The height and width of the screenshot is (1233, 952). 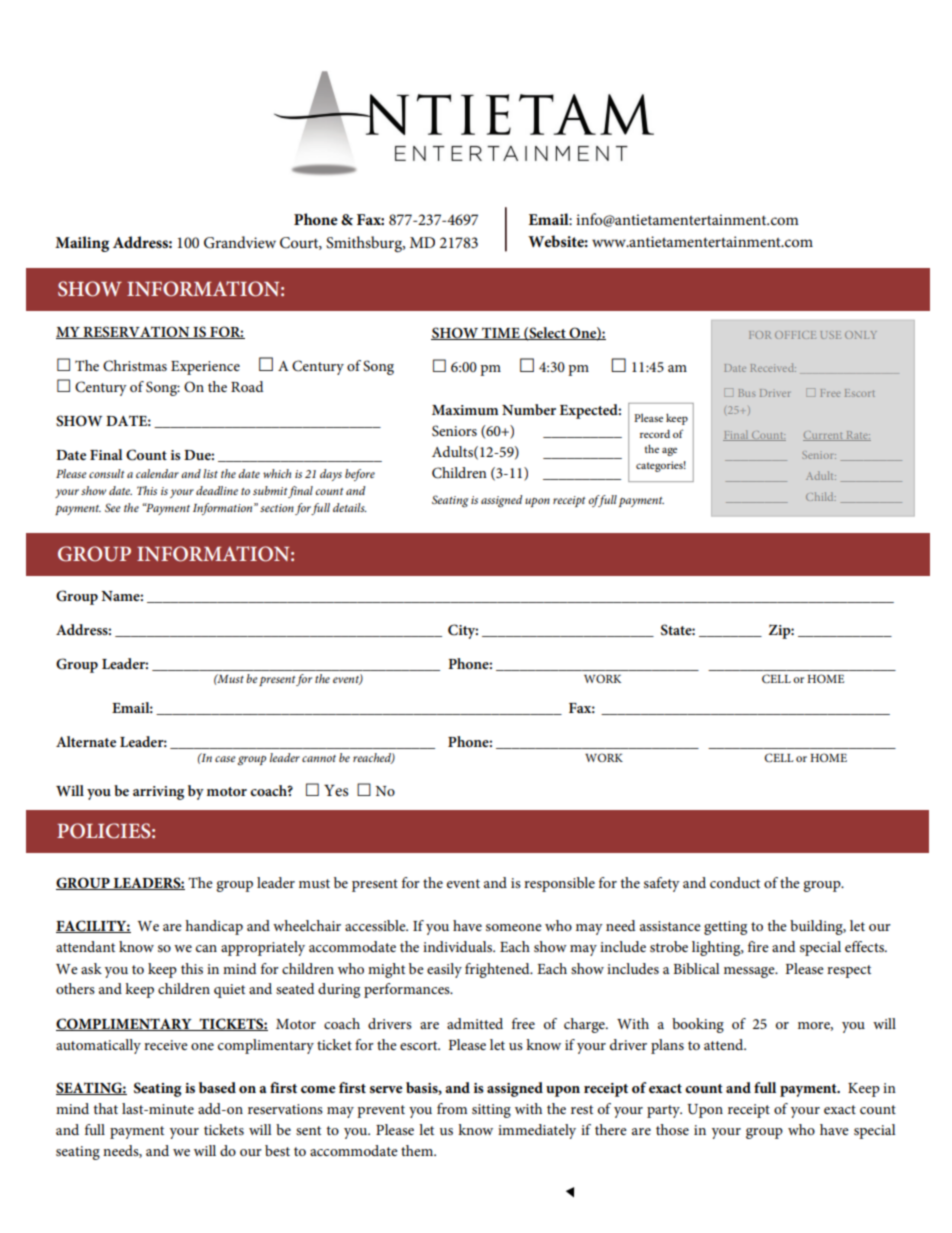 I want to click on sitting, so click(x=491, y=1111).
